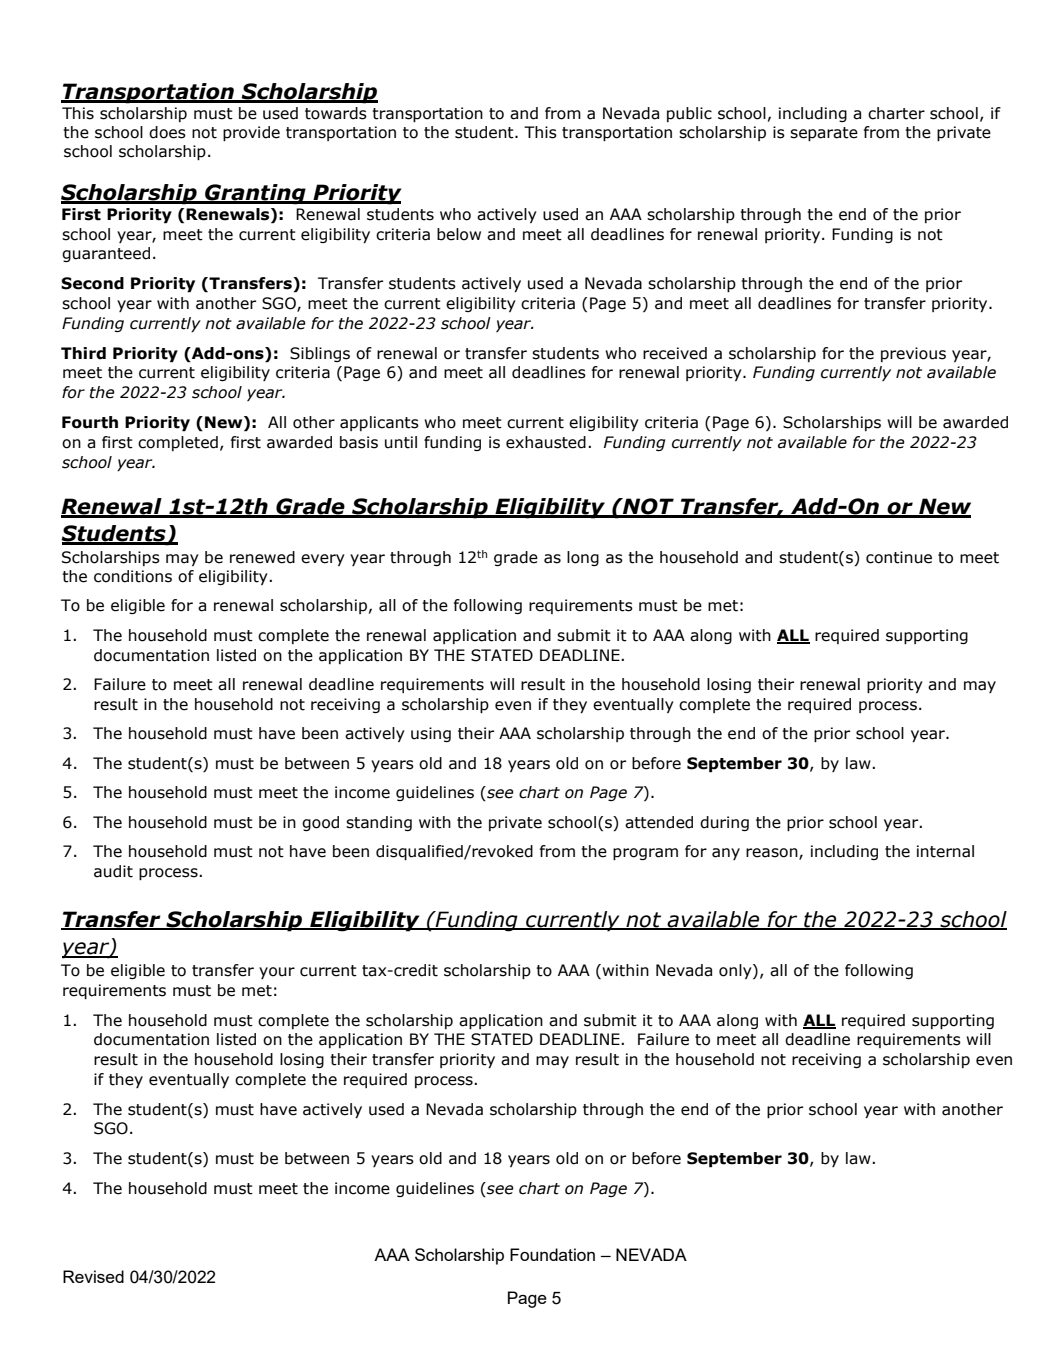 The image size is (1060, 1372). Describe the element at coordinates (459, 234) in the image. I see `below` at that location.
